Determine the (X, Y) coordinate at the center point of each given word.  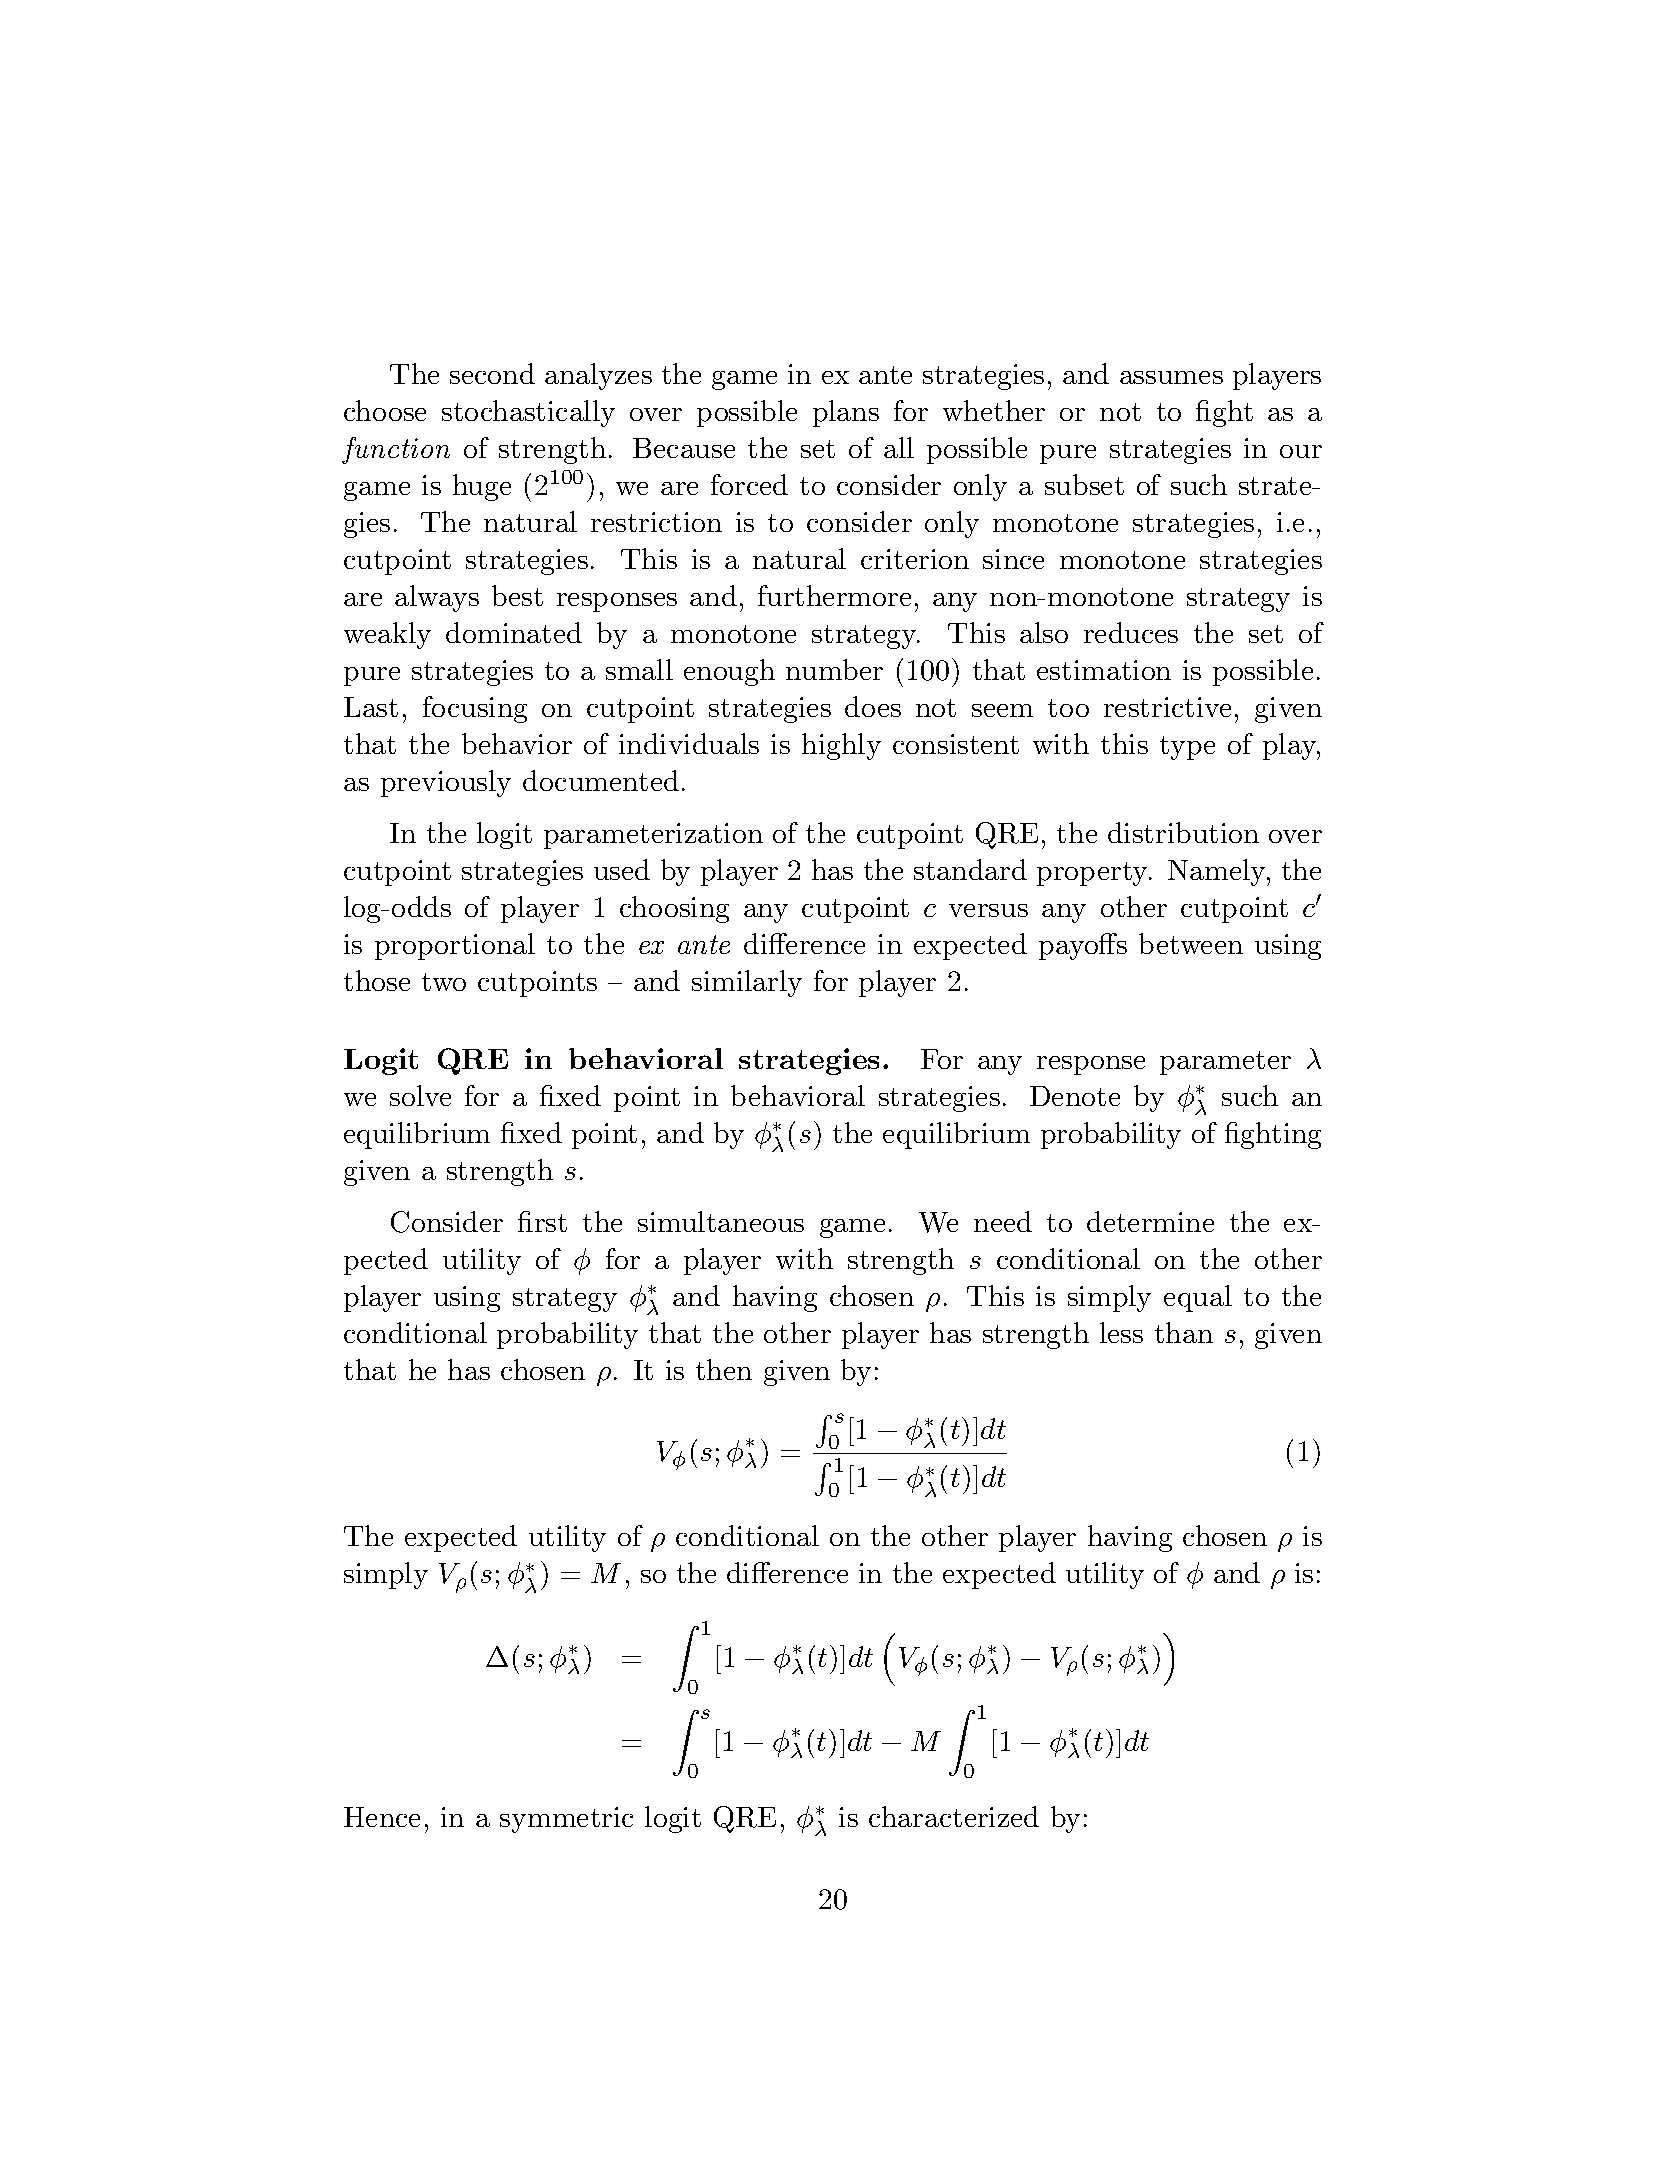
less (1121, 1332)
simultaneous (721, 1221)
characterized (954, 1816)
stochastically (528, 413)
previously (446, 783)
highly (841, 746)
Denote (1075, 1096)
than (1184, 1332)
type (1187, 748)
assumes (1171, 377)
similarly (747, 983)
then (724, 1369)
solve (420, 1095)
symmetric (566, 1820)
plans (846, 413)
